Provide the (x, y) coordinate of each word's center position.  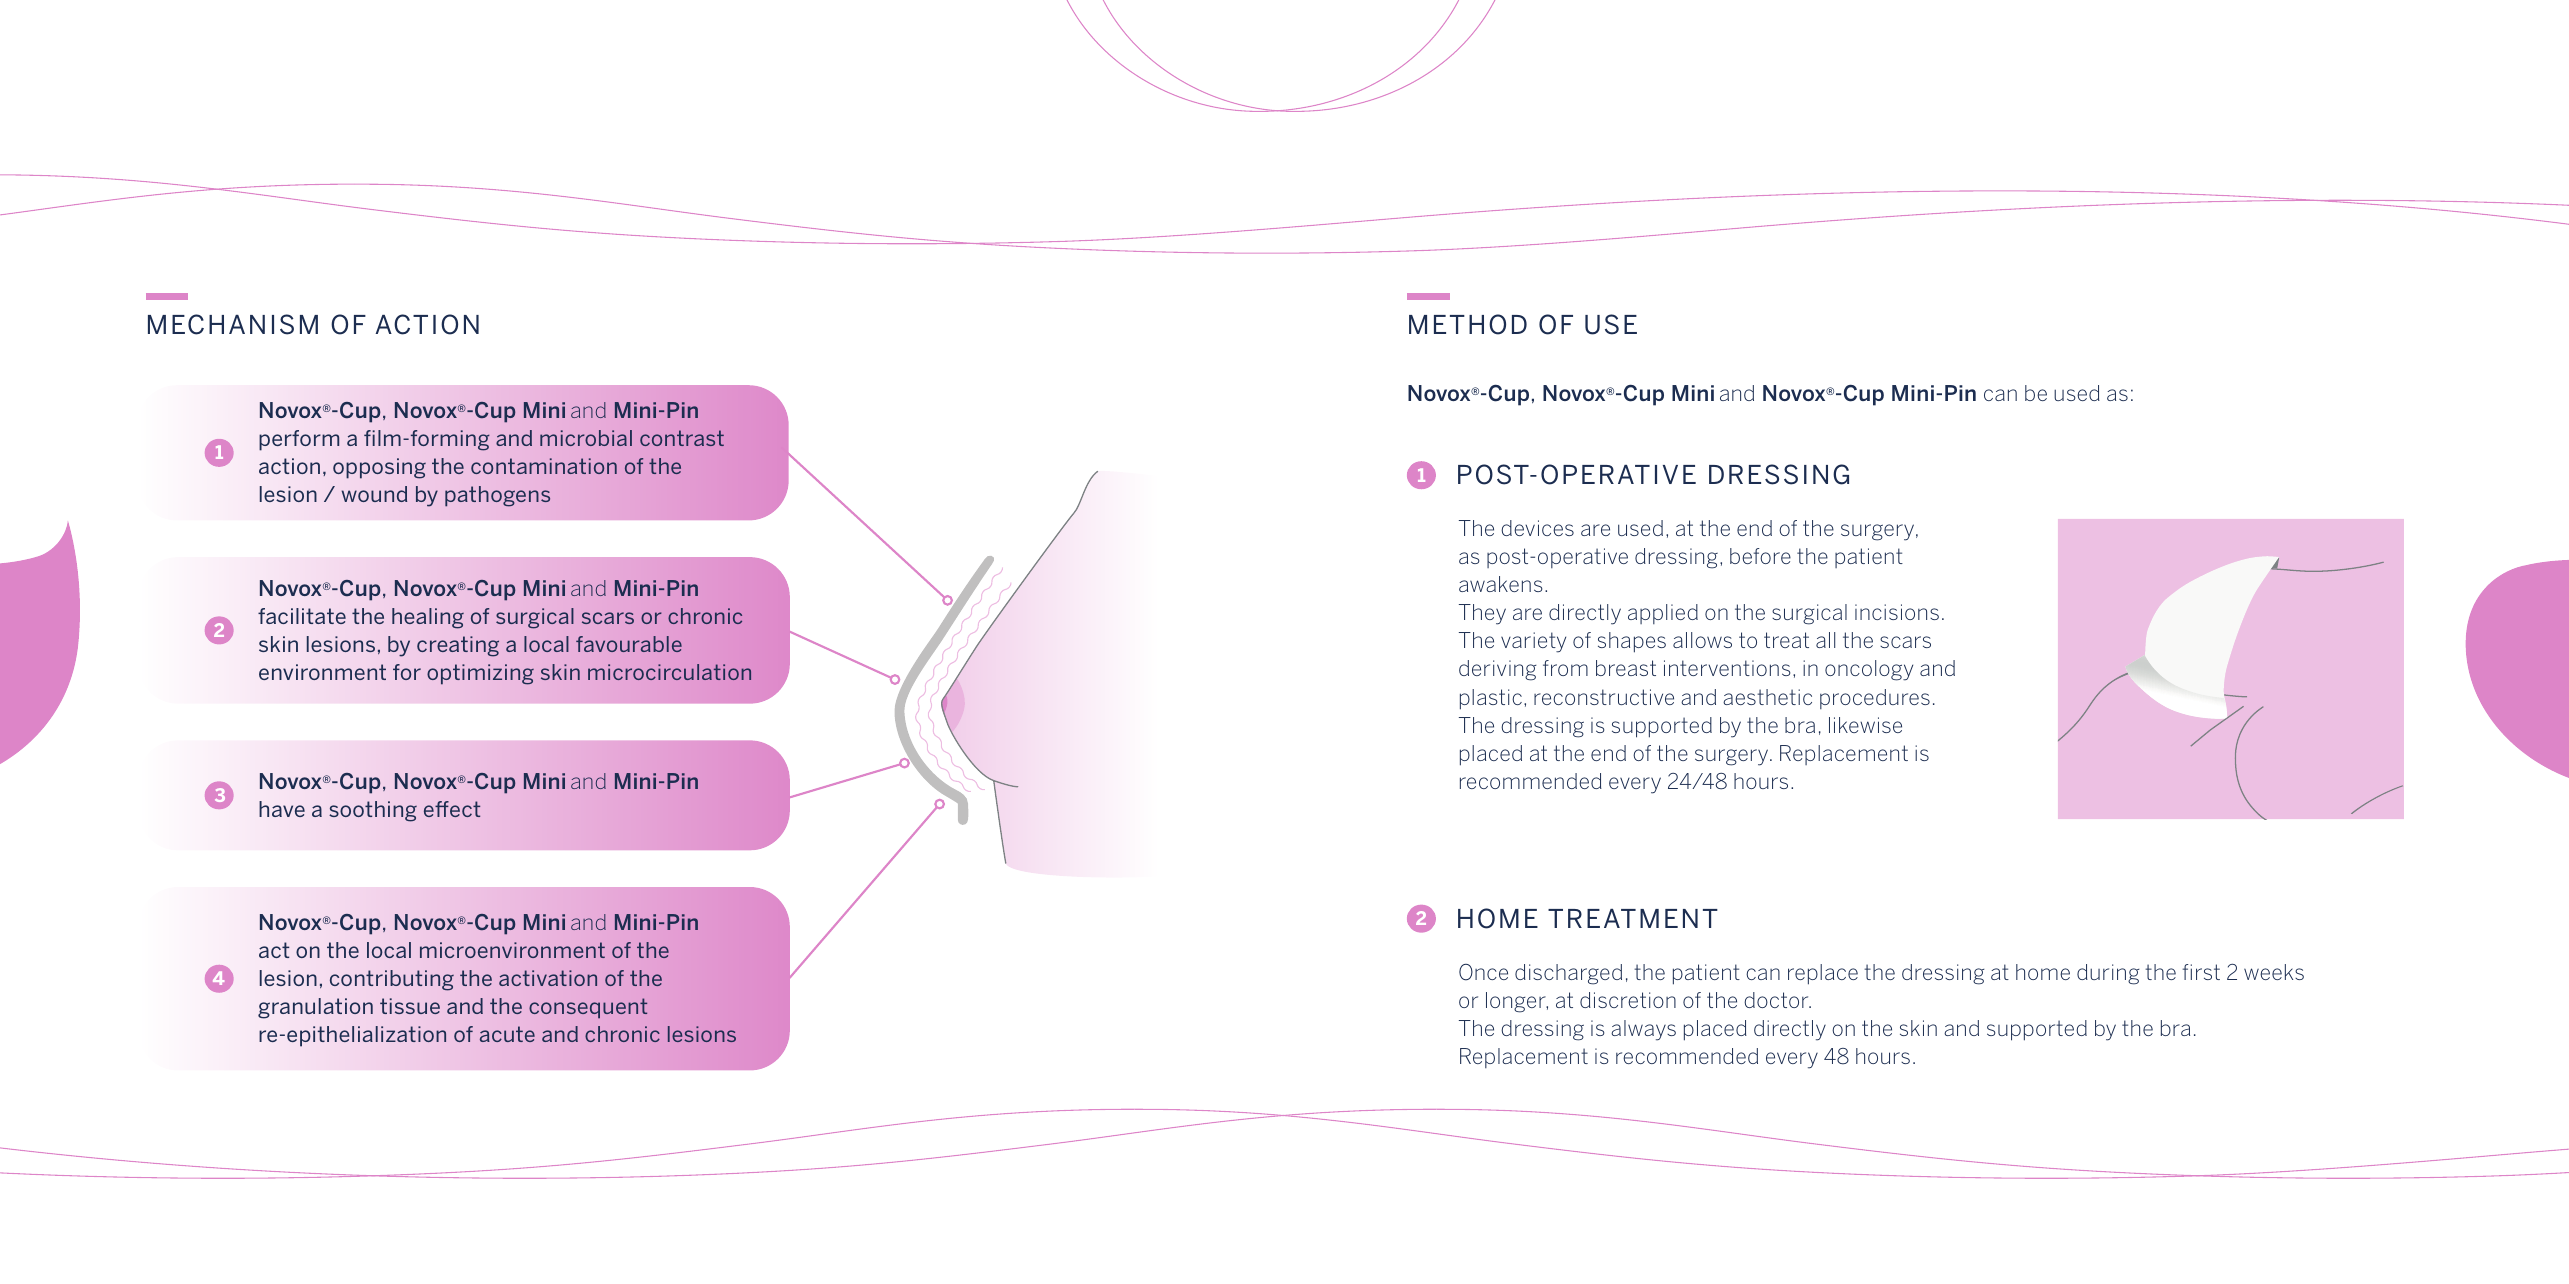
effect (452, 809)
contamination (544, 466)
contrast (682, 438)
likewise (1865, 725)
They (1482, 614)
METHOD (1468, 324)
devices (1537, 528)
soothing (373, 811)
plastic (1491, 699)
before (1760, 556)
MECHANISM (233, 324)
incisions (1897, 612)
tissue (410, 1006)
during (2108, 974)
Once (1483, 972)
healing (428, 618)
